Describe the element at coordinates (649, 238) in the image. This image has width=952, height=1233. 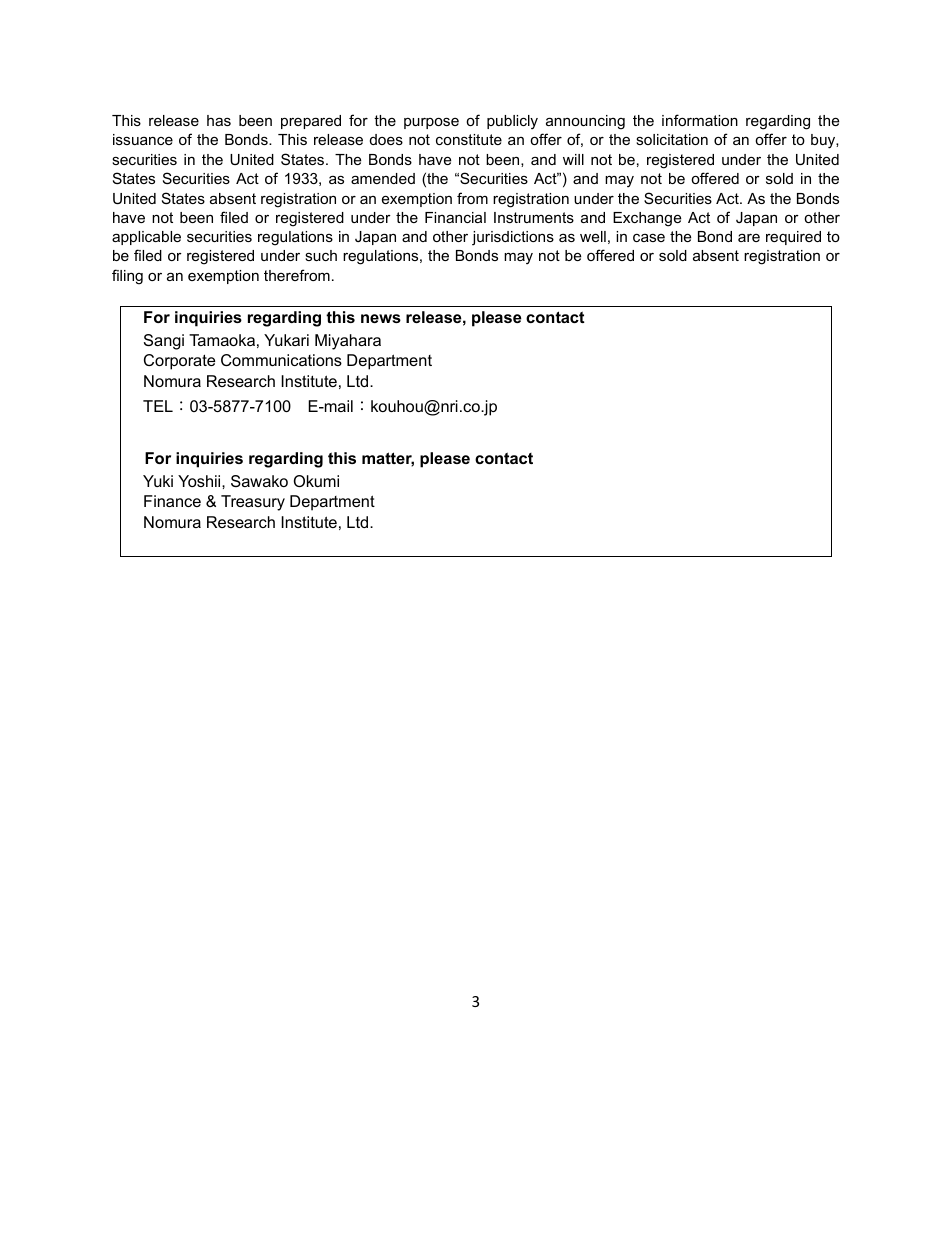
I see `case` at that location.
